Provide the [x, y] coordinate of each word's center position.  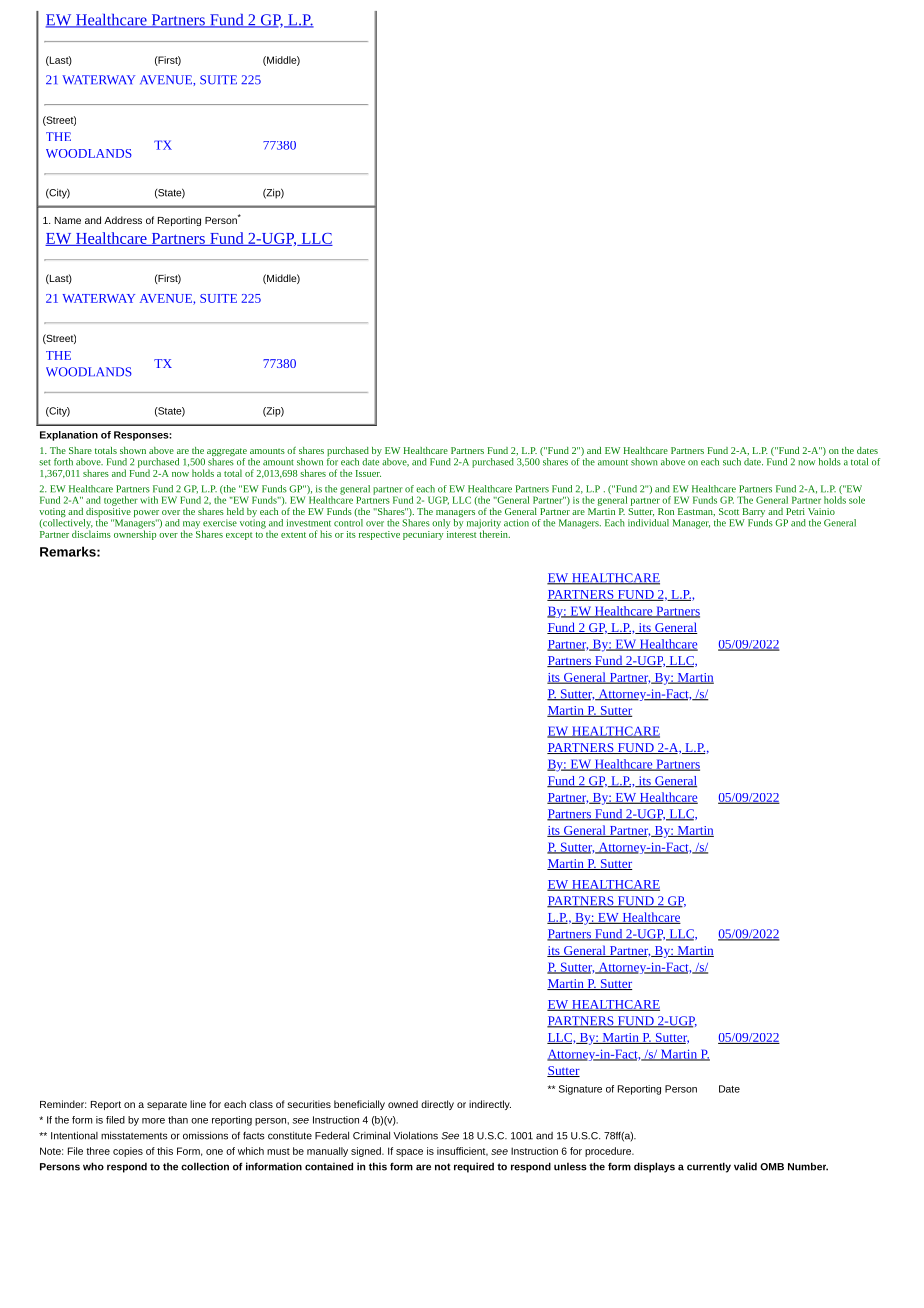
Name [68, 220]
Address [123, 220]
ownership [135, 534]
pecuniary [423, 535]
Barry [754, 514]
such [732, 462]
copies [128, 1152]
